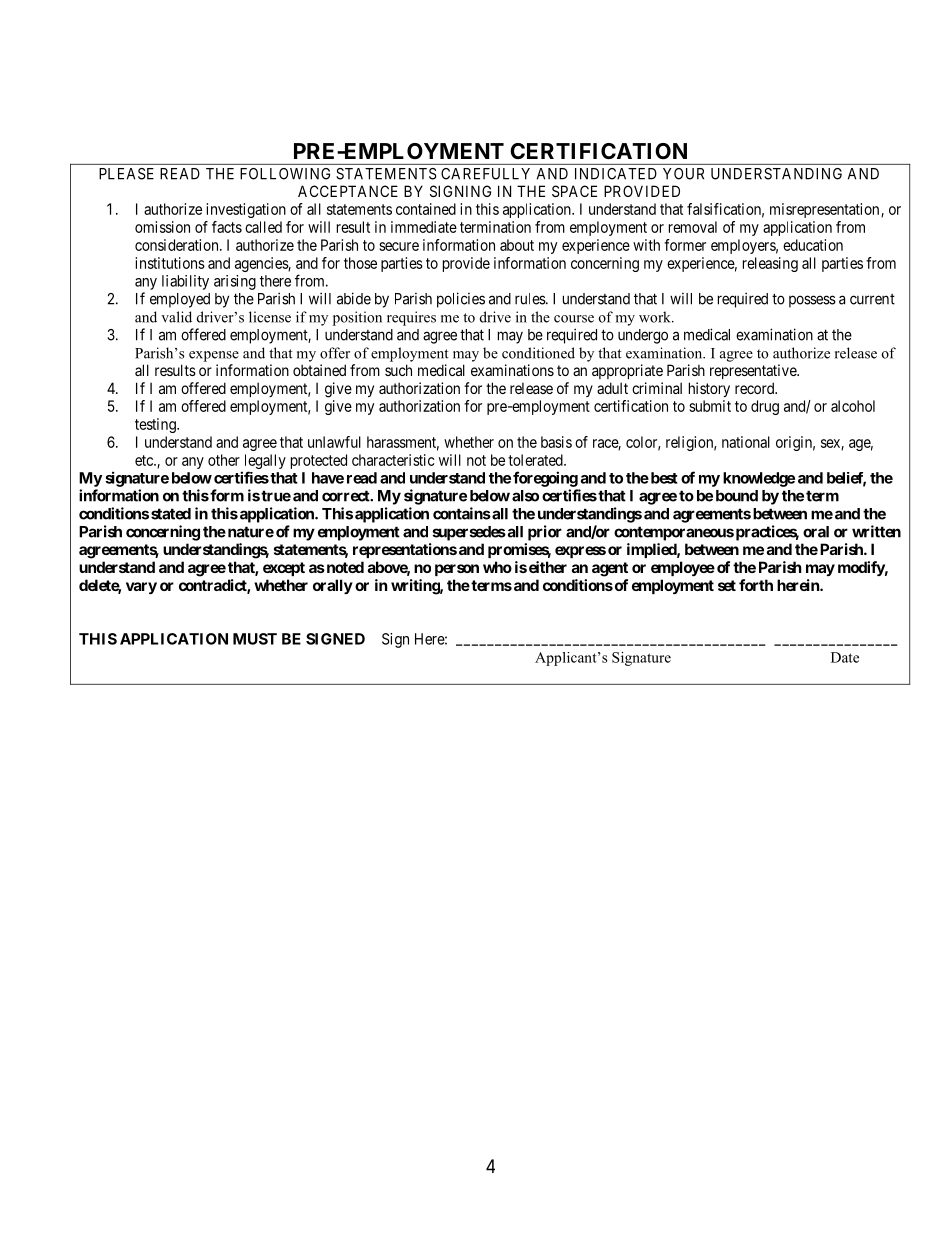  What do you see at coordinates (765, 407) in the screenshot?
I see `drug` at bounding box center [765, 407].
